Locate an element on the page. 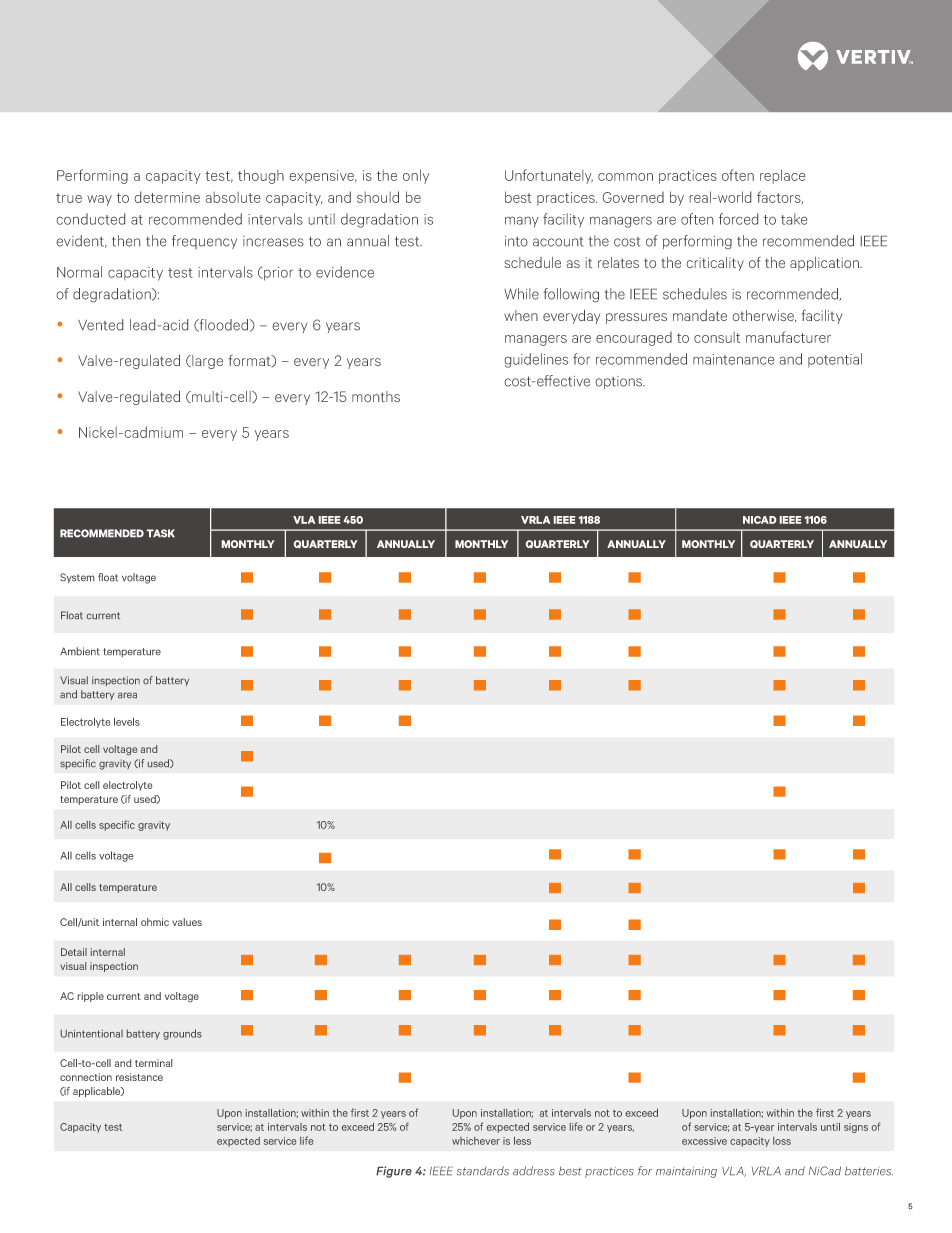  many is located at coordinates (522, 222).
